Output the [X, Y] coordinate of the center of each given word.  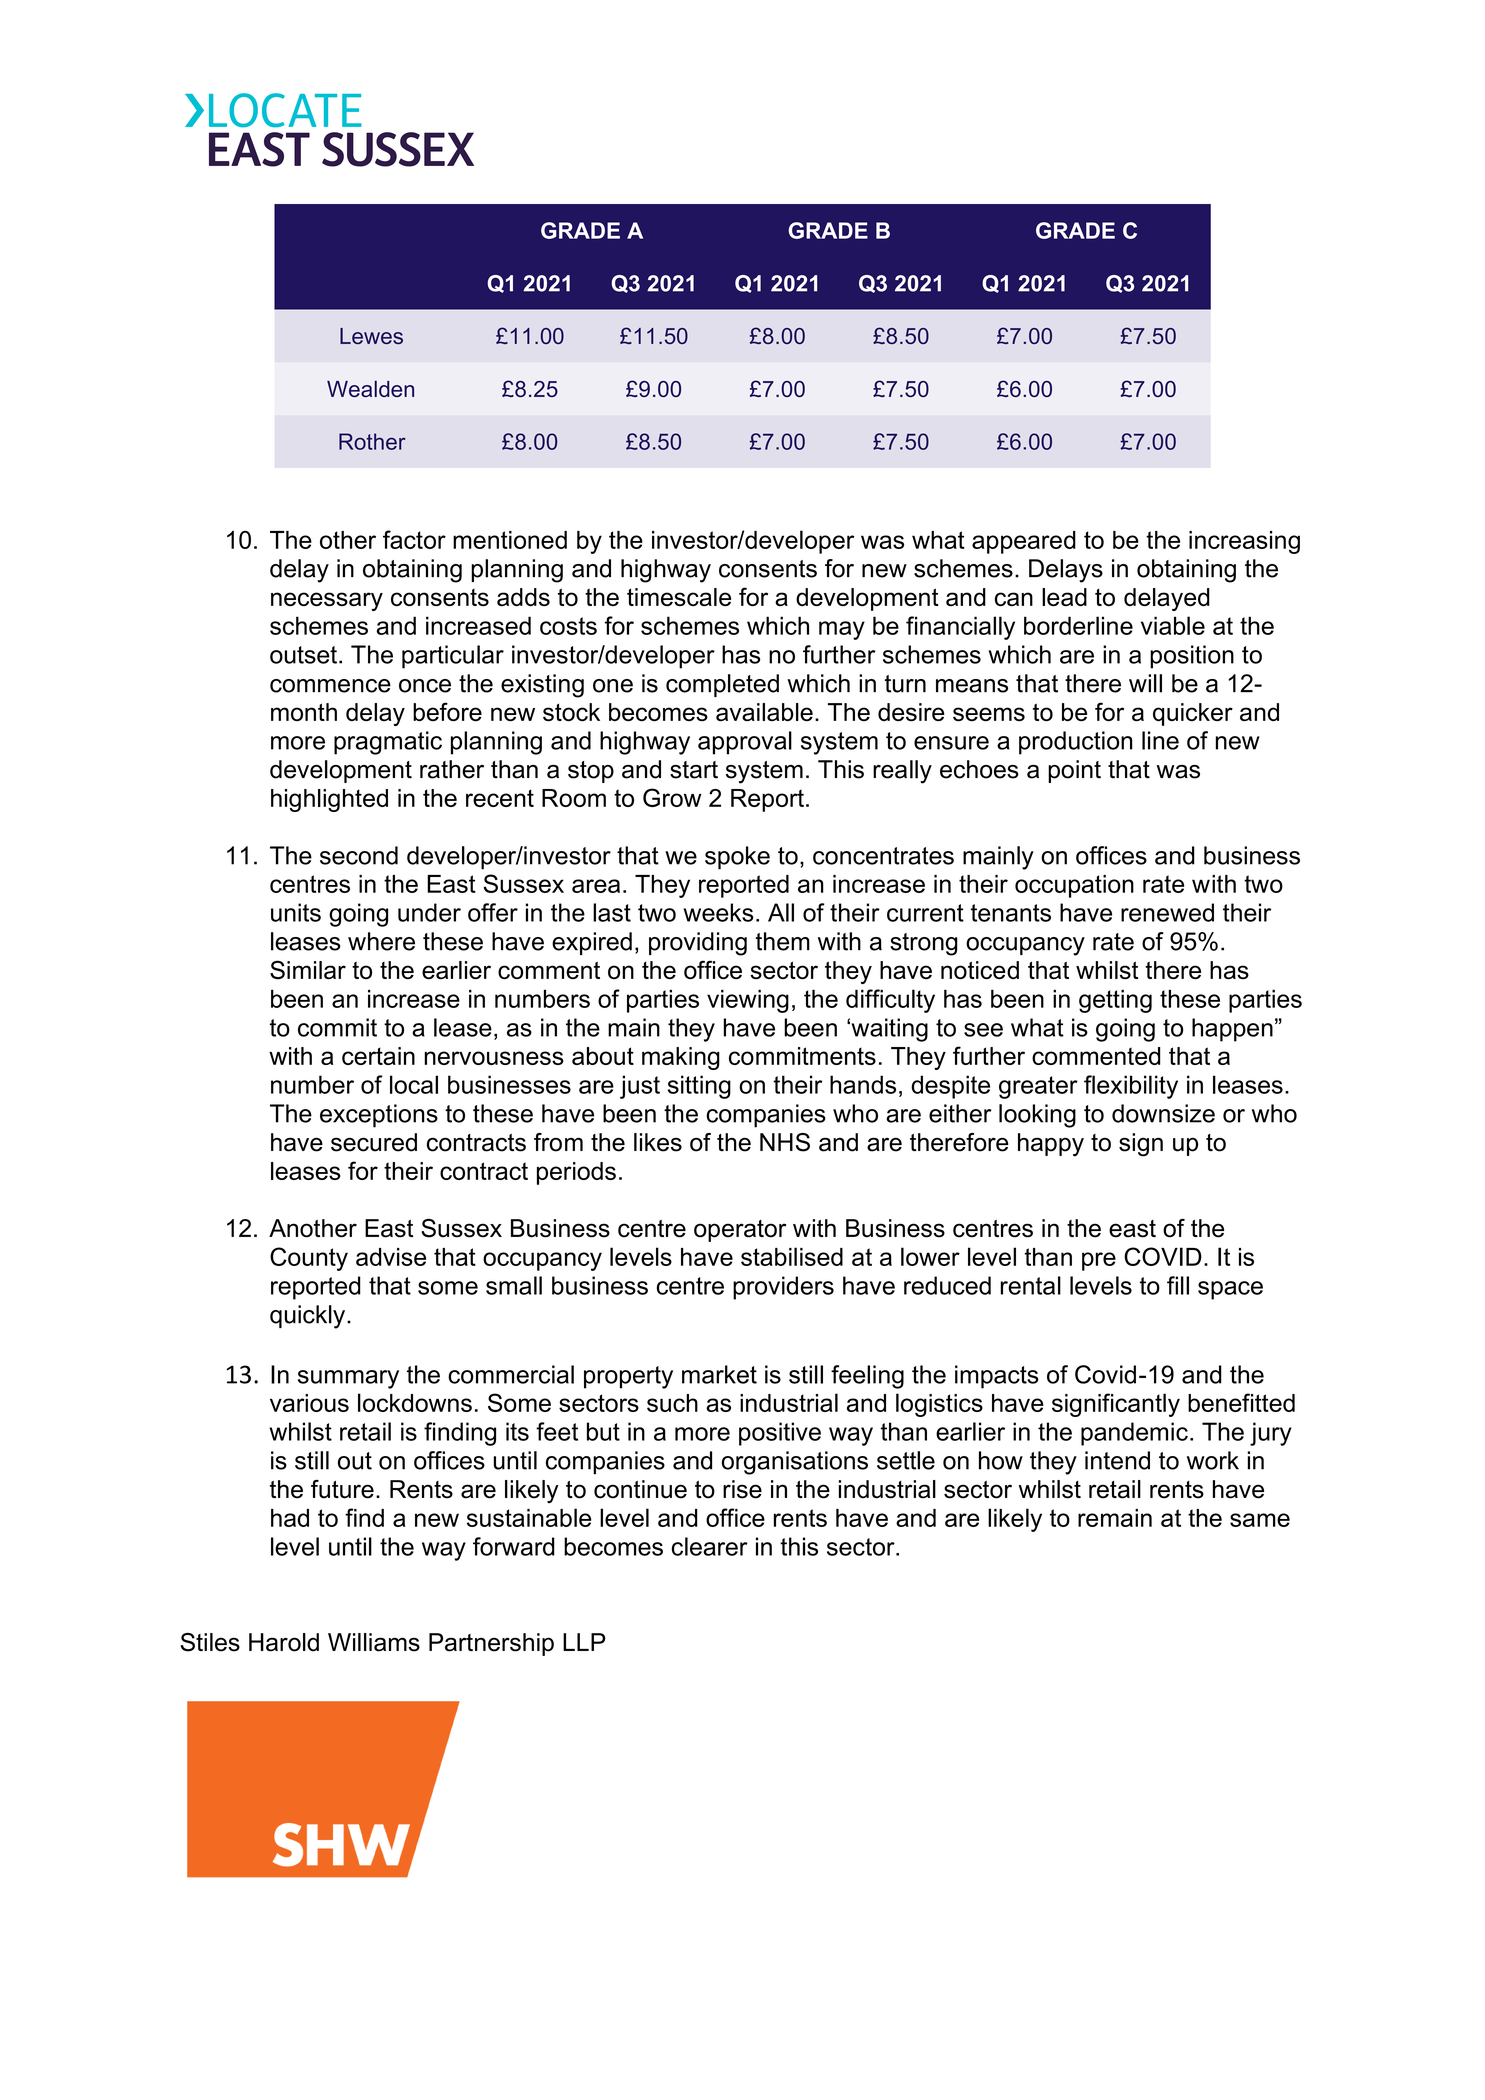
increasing [1244, 542]
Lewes [371, 336]
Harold [284, 1642]
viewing [748, 1001]
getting [1115, 1001]
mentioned [510, 540]
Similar [308, 970]
